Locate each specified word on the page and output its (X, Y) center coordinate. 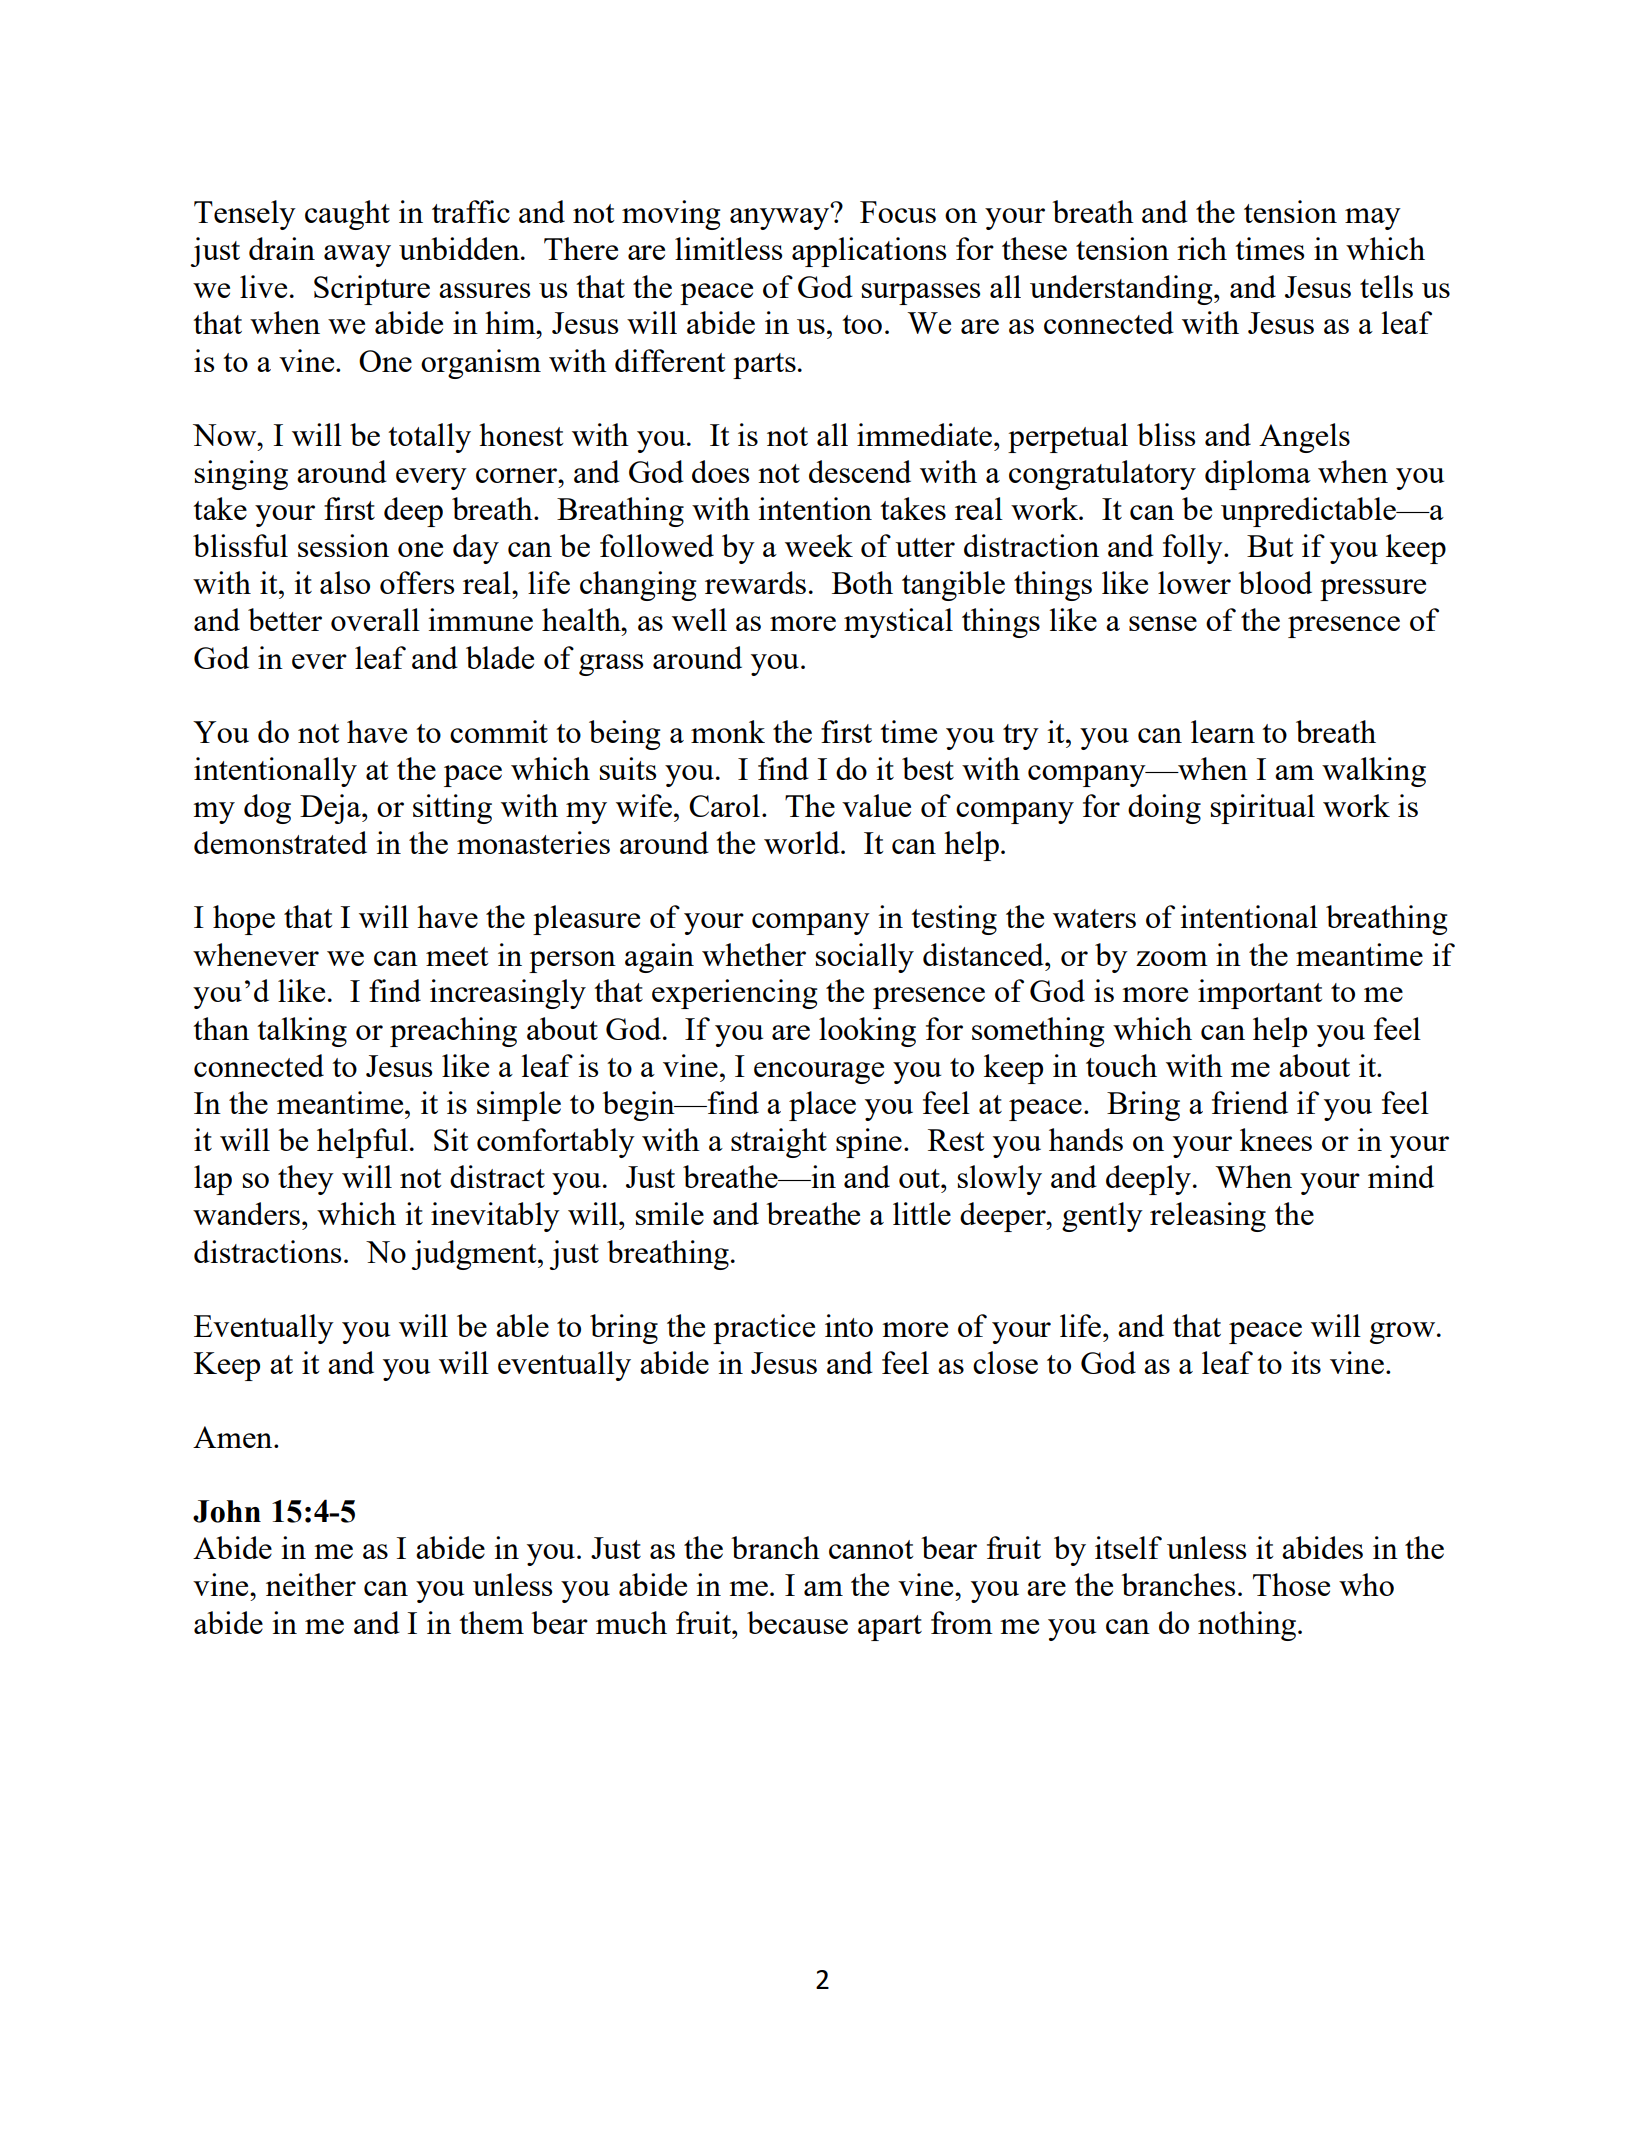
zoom (1172, 958)
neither (311, 1584)
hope (244, 920)
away (357, 256)
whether (754, 954)
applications (869, 252)
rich (1202, 248)
